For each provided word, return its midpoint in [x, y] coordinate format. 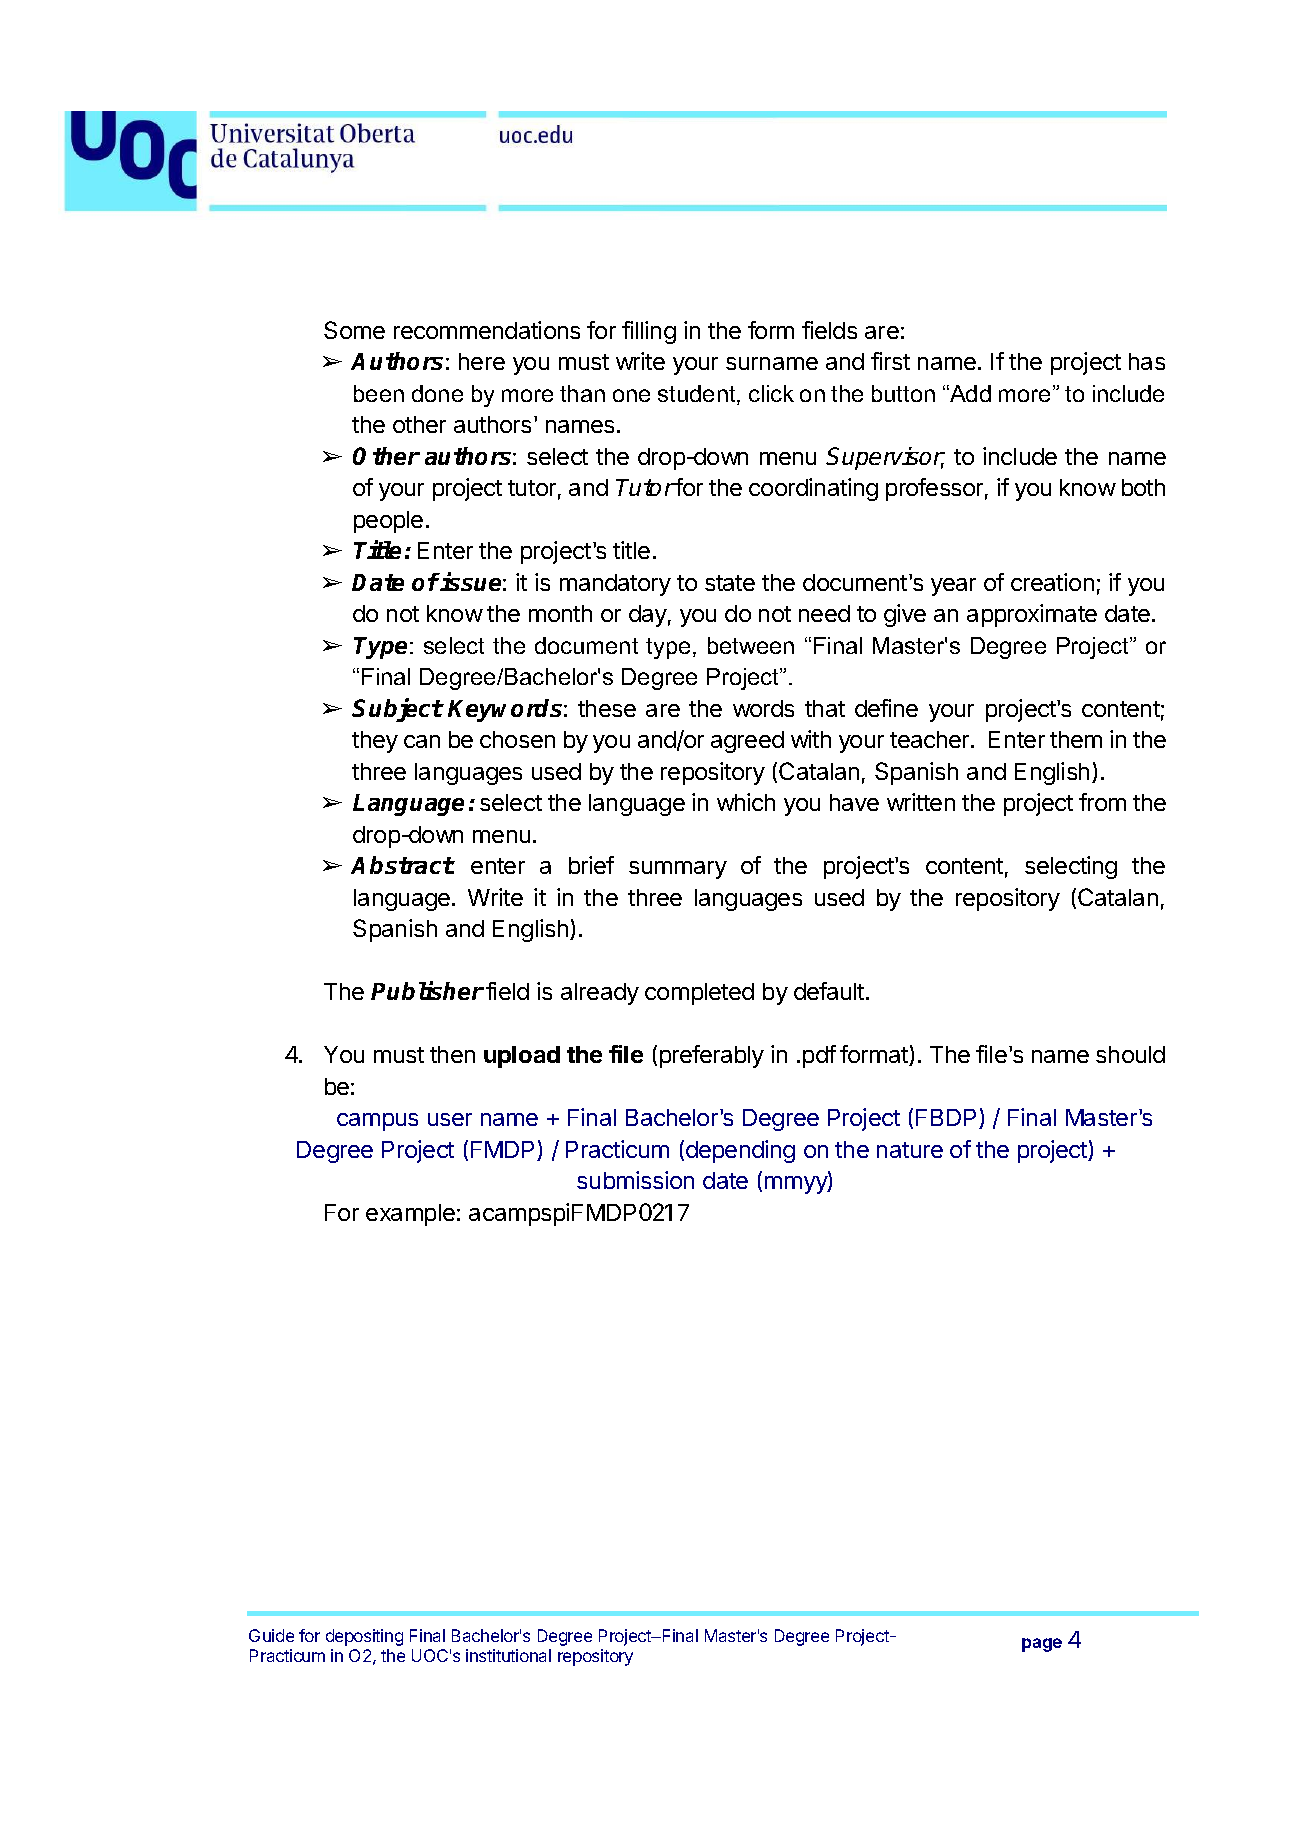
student [698, 395]
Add [969, 393]
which [746, 802]
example [410, 1215]
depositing [364, 1637]
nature [910, 1150]
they [375, 742]
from [1102, 802]
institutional [508, 1655]
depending [740, 1151]
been [379, 393]
